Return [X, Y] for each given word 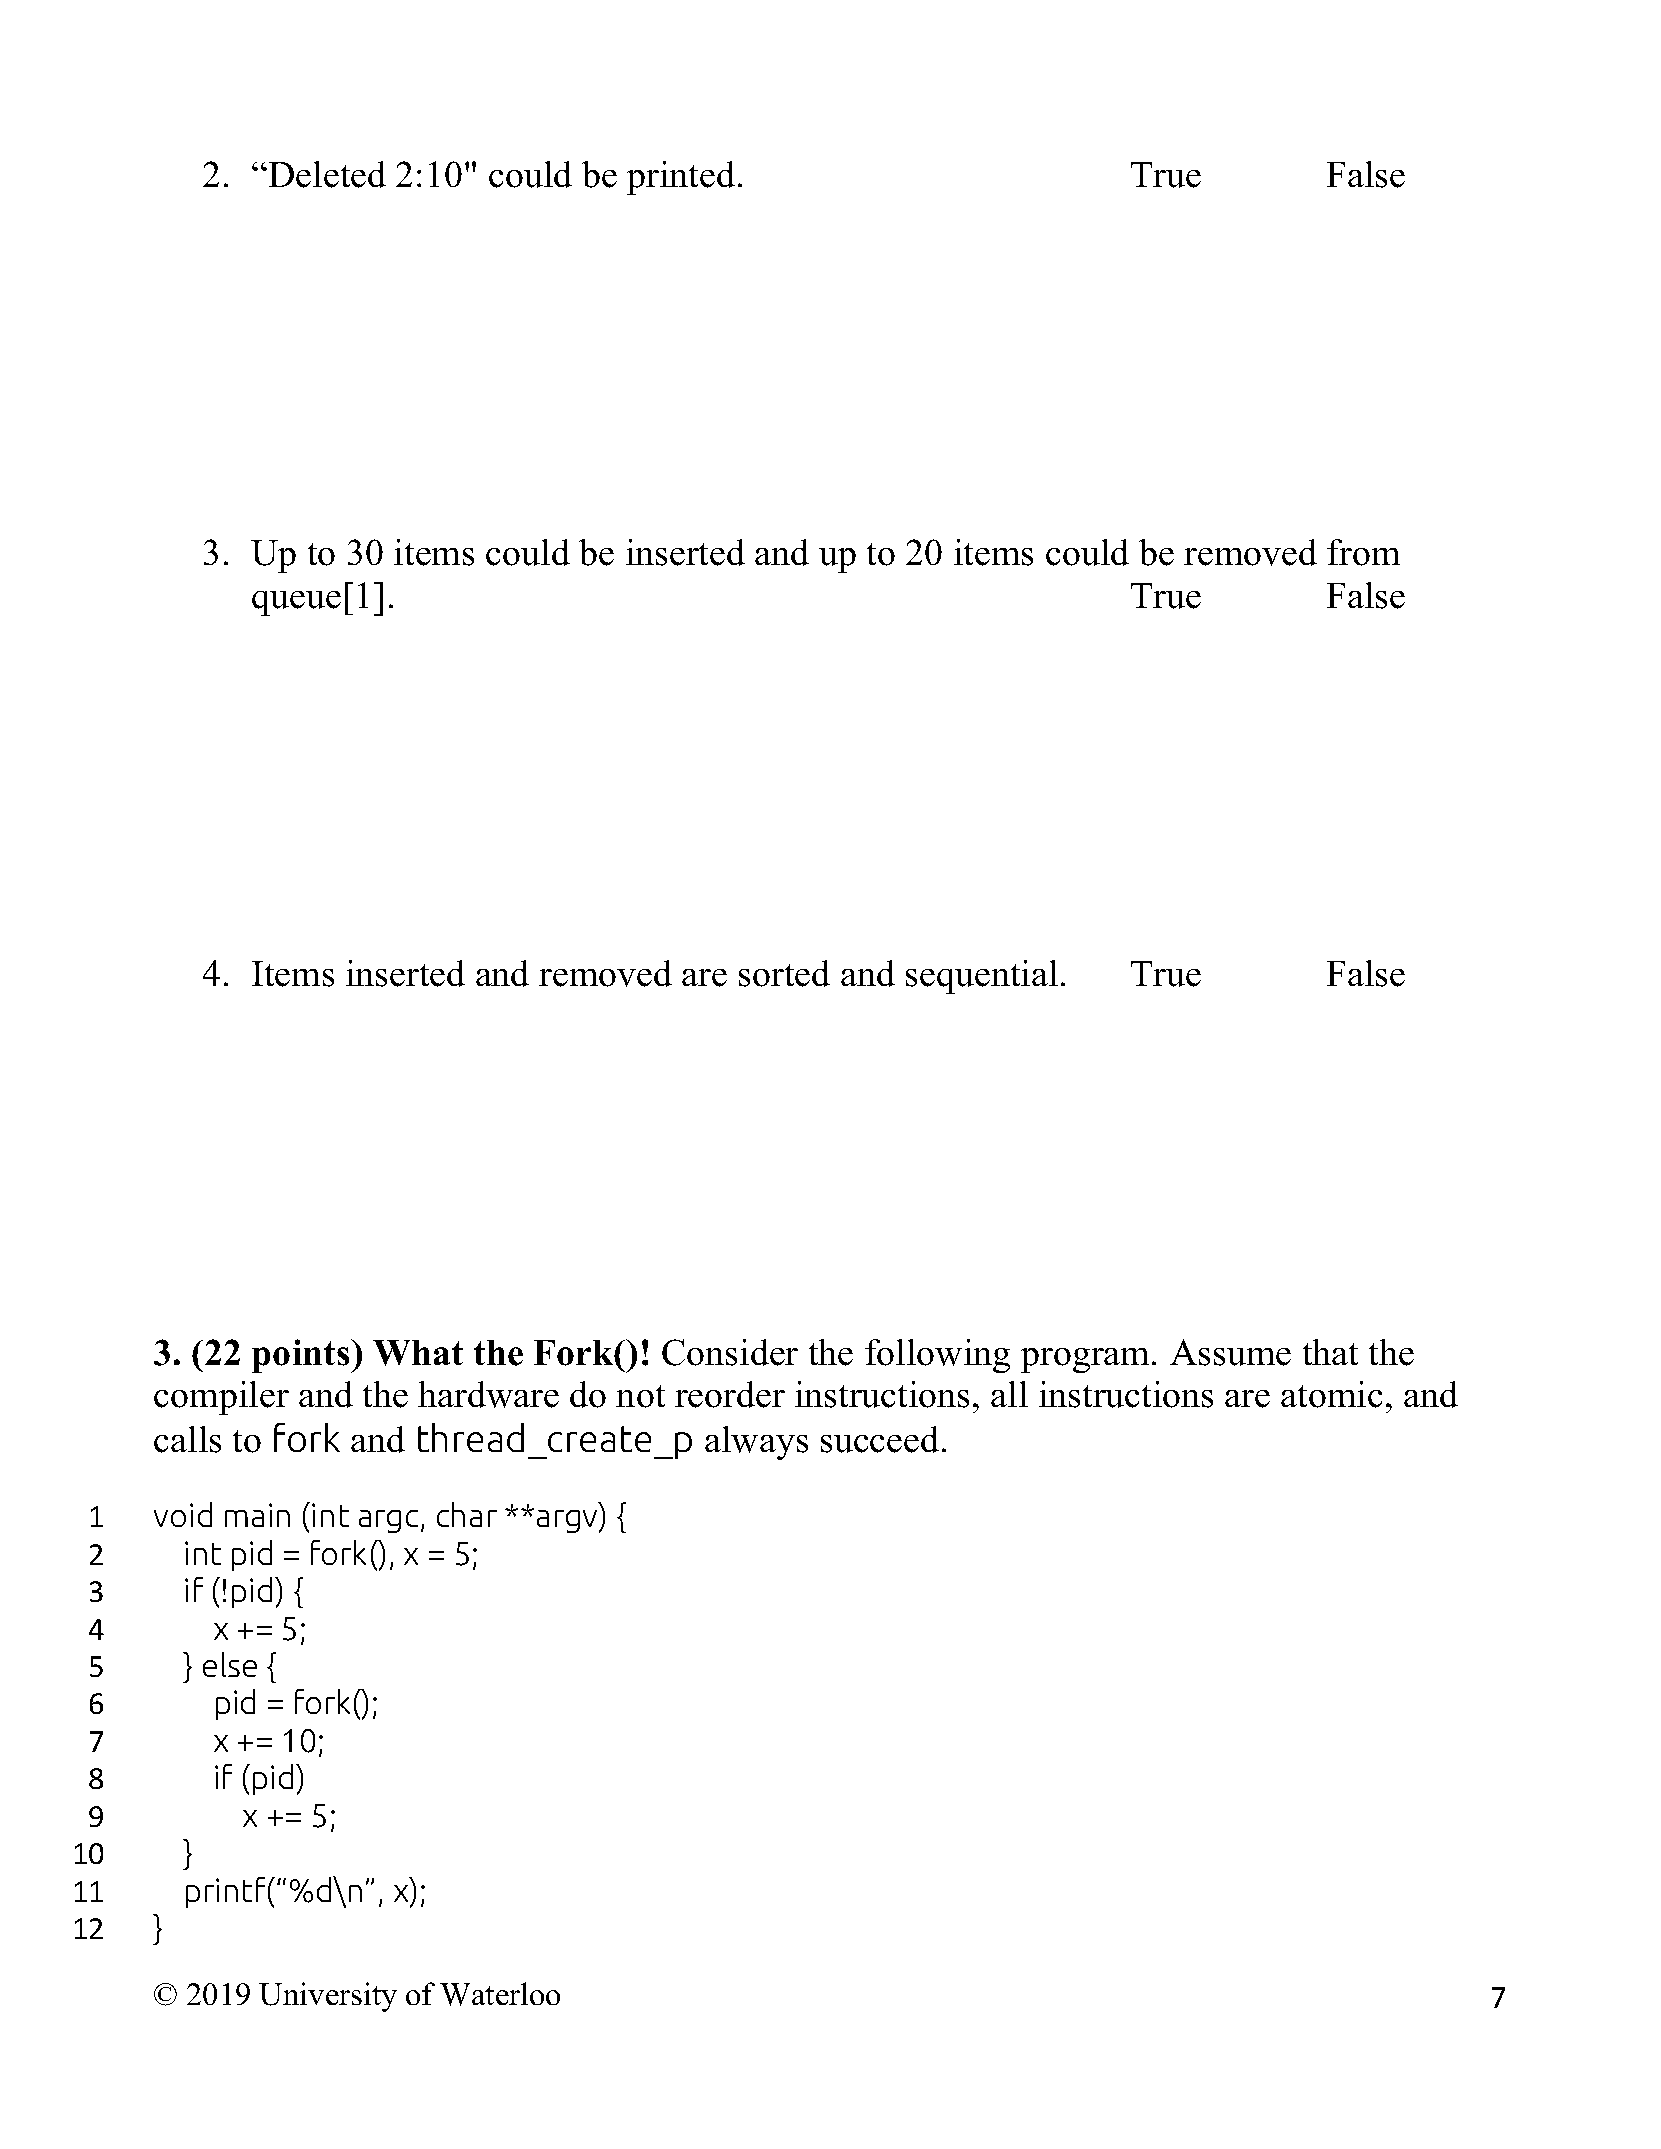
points [302, 1356]
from [1363, 552]
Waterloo [500, 1994]
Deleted [326, 174]
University [328, 1997]
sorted [784, 973]
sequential [982, 977]
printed [681, 178]
